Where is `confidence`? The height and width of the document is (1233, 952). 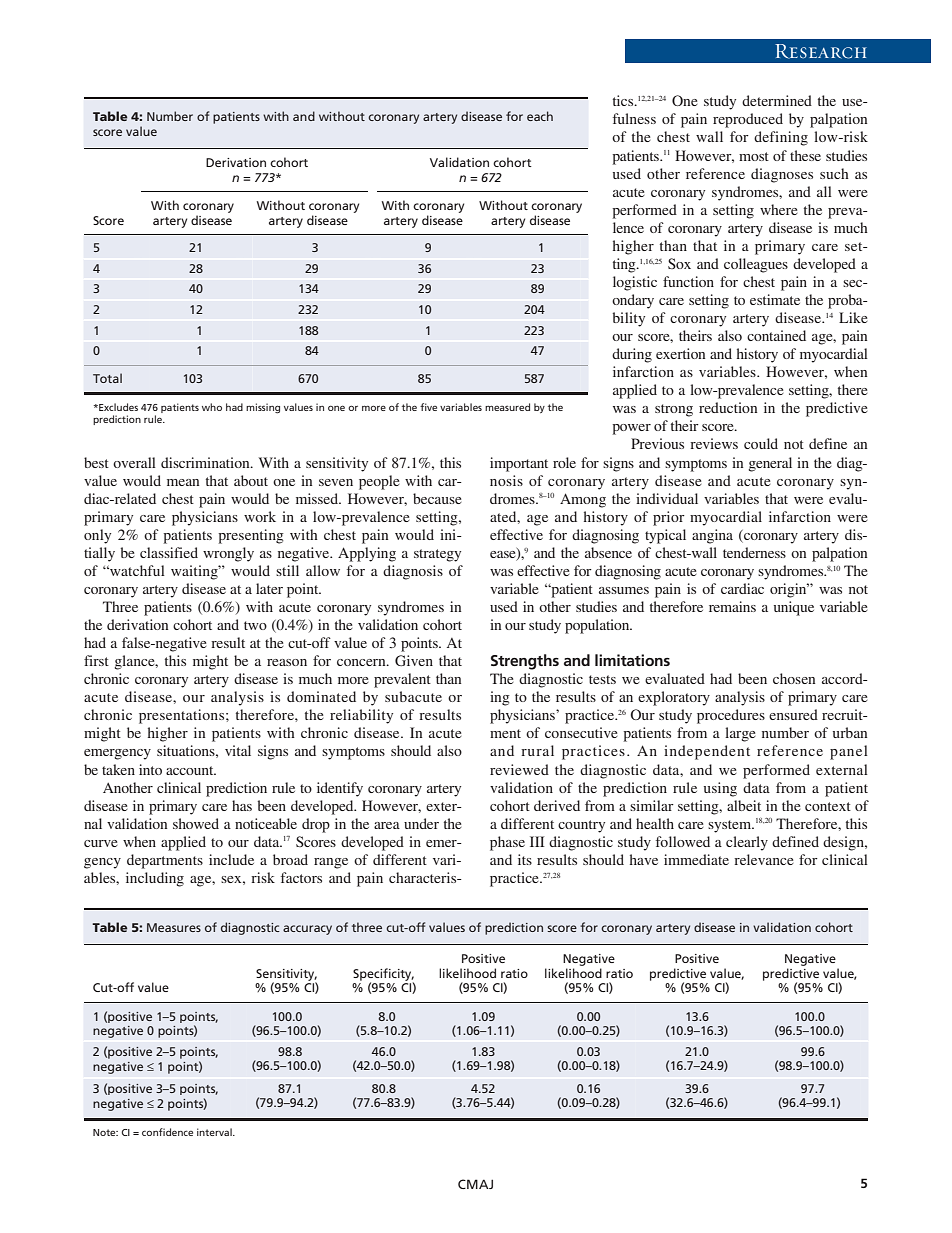
confidence is located at coordinates (167, 1132).
